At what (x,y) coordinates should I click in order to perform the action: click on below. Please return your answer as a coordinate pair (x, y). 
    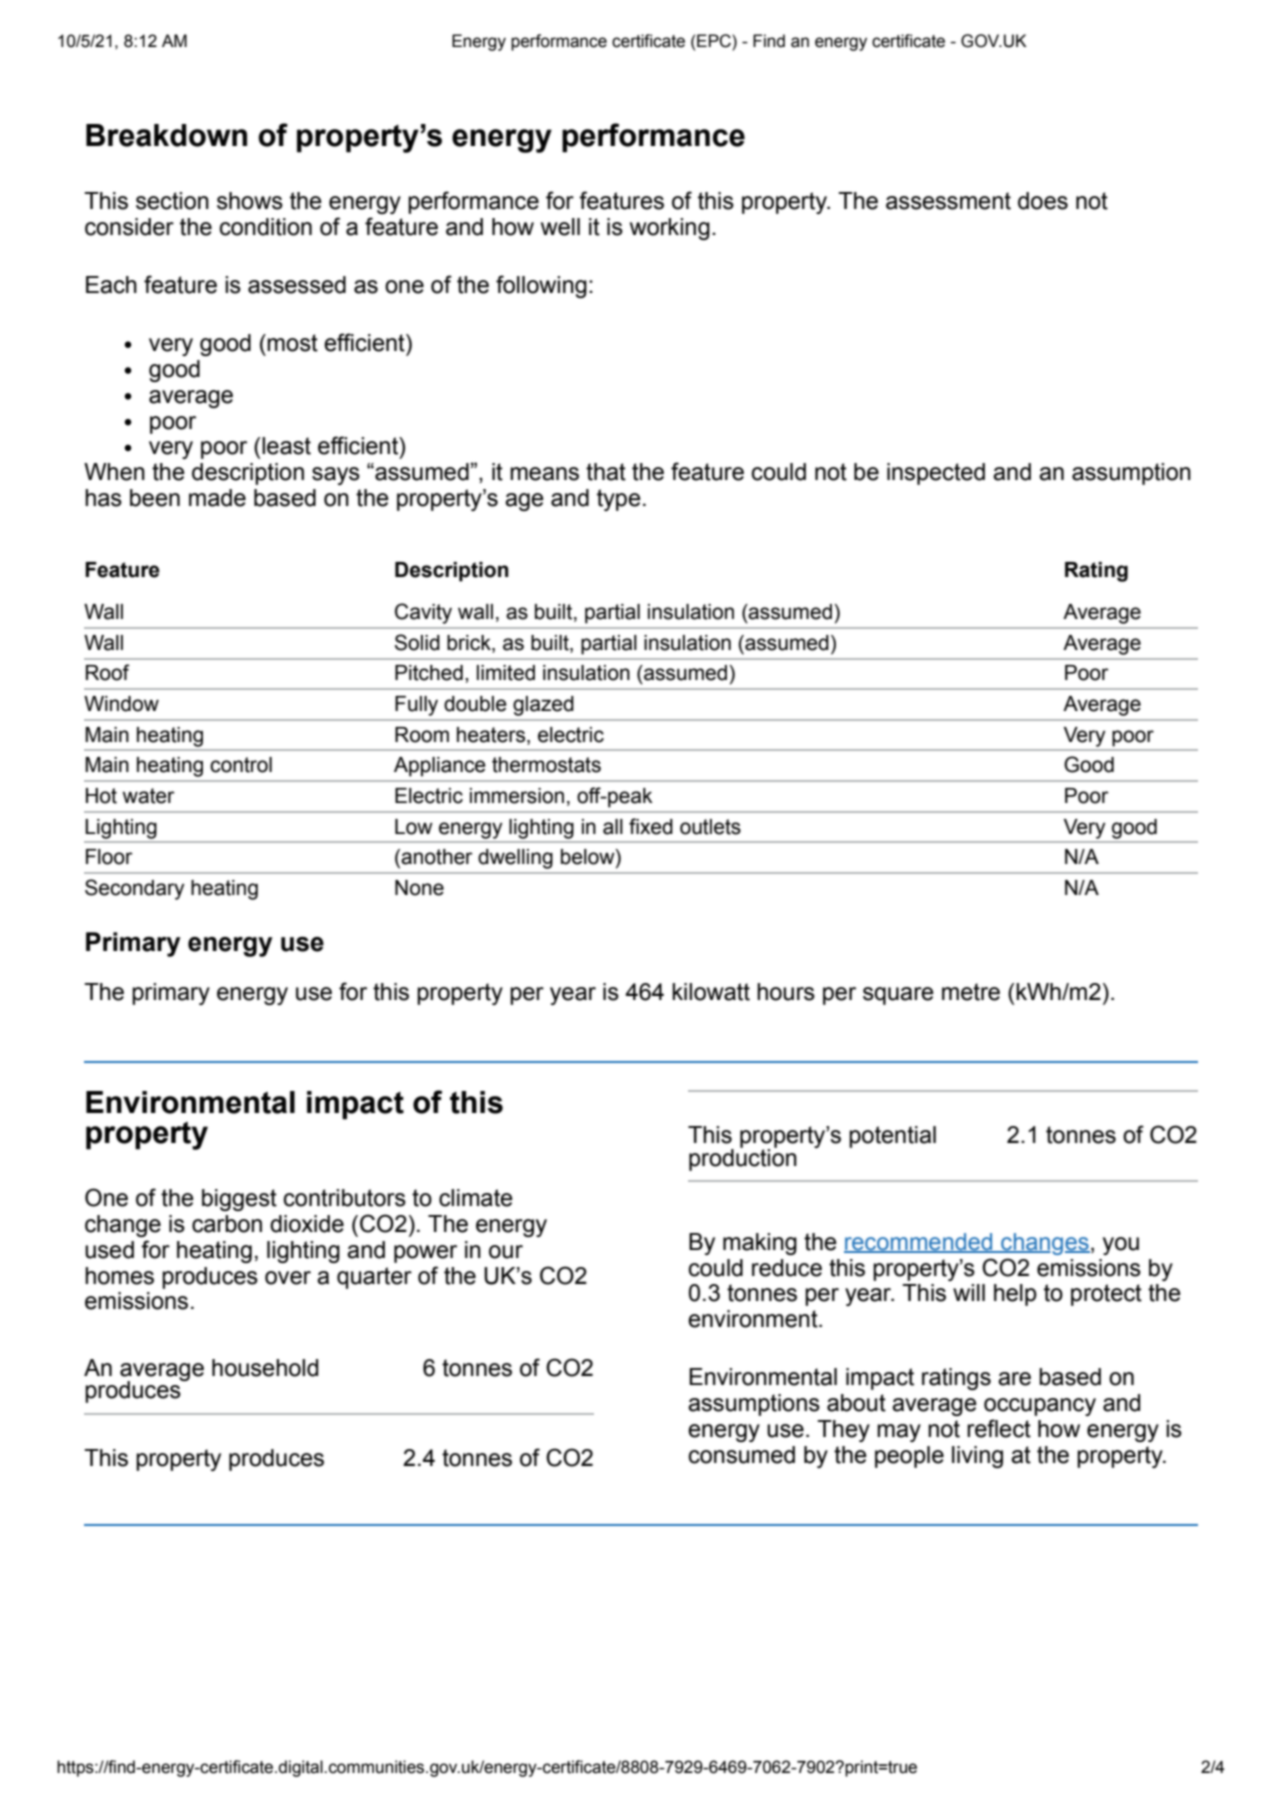
    Looking at the image, I should click on (589, 858).
